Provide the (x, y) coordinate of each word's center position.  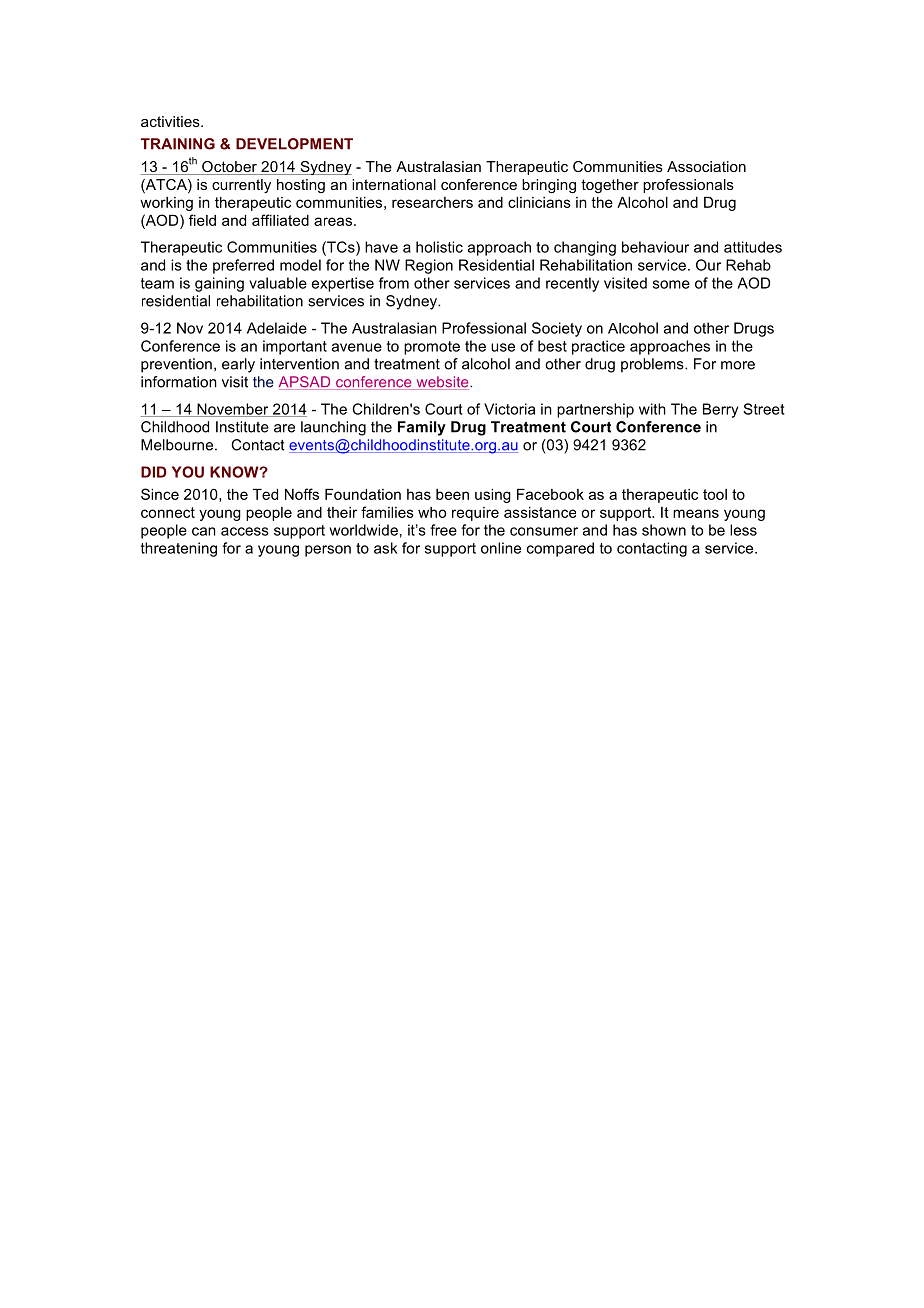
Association (706, 166)
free (443, 530)
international (394, 184)
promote (432, 348)
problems (653, 365)
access (245, 531)
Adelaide (277, 328)
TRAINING (178, 144)
